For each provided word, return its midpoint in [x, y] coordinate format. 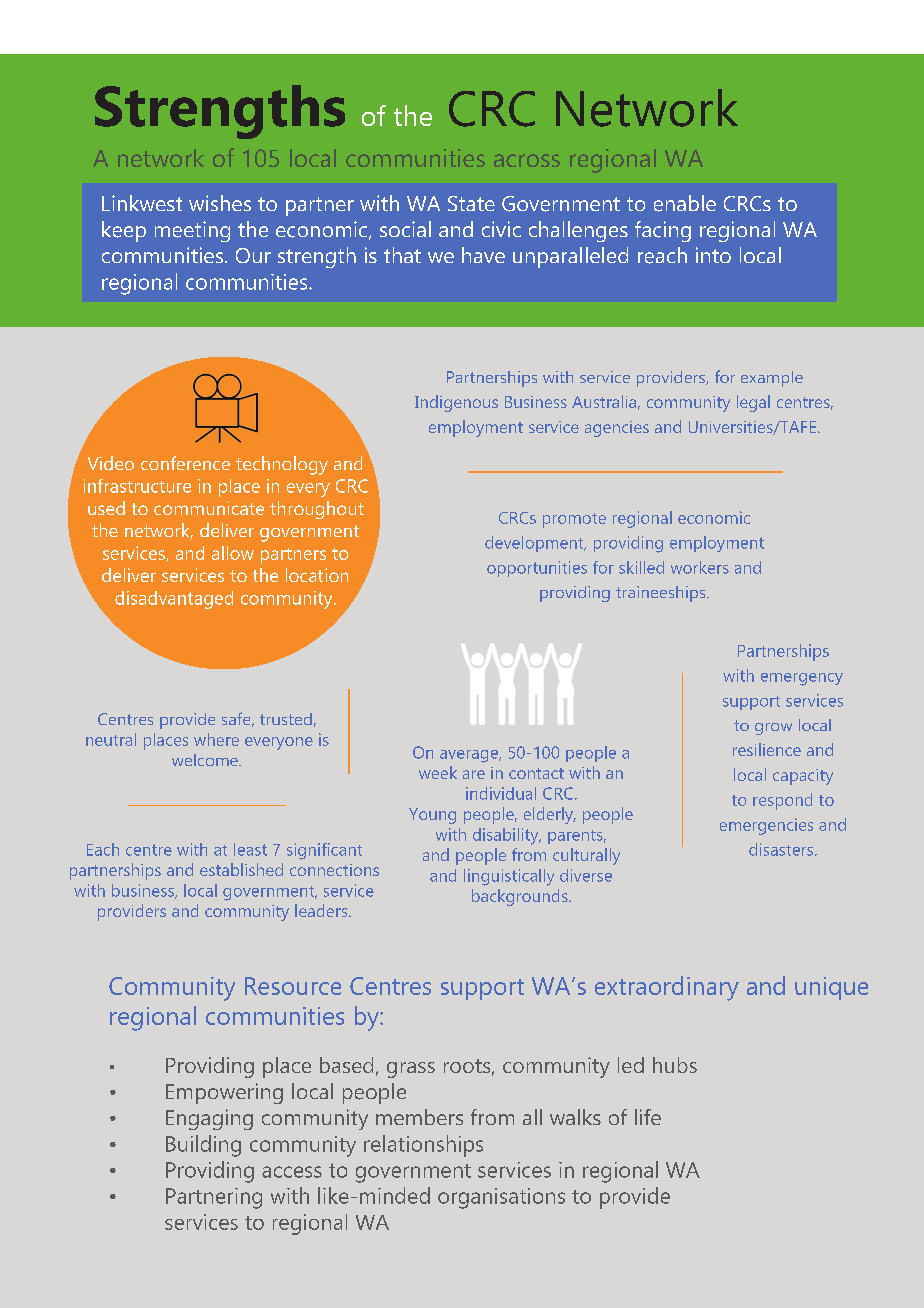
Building [203, 1146]
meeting [192, 231]
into [713, 255]
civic [501, 229]
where [216, 739]
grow [773, 729]
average [470, 756]
